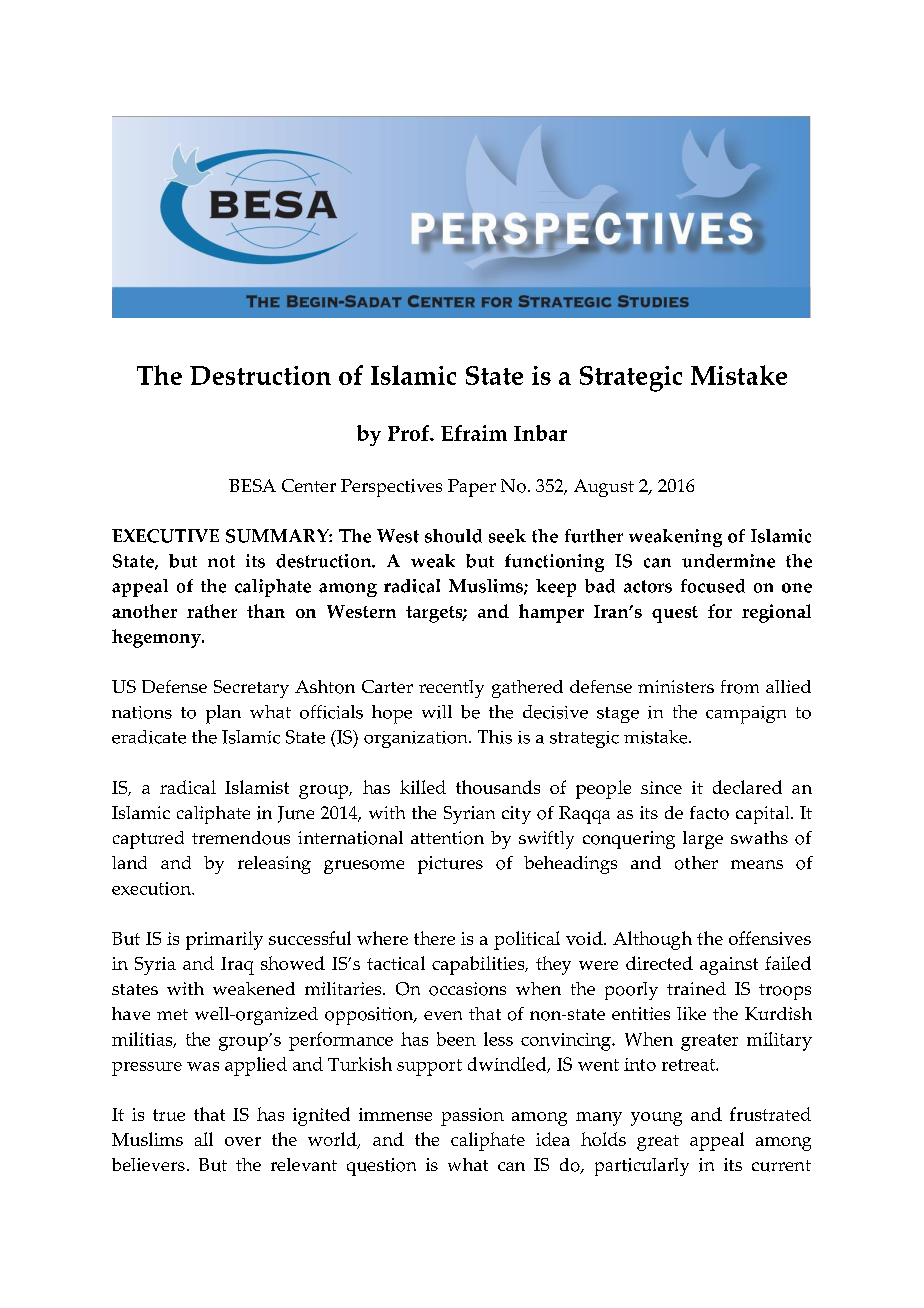 This screenshot has height=1308, width=924. What do you see at coordinates (451, 689) in the screenshot?
I see `recently` at bounding box center [451, 689].
